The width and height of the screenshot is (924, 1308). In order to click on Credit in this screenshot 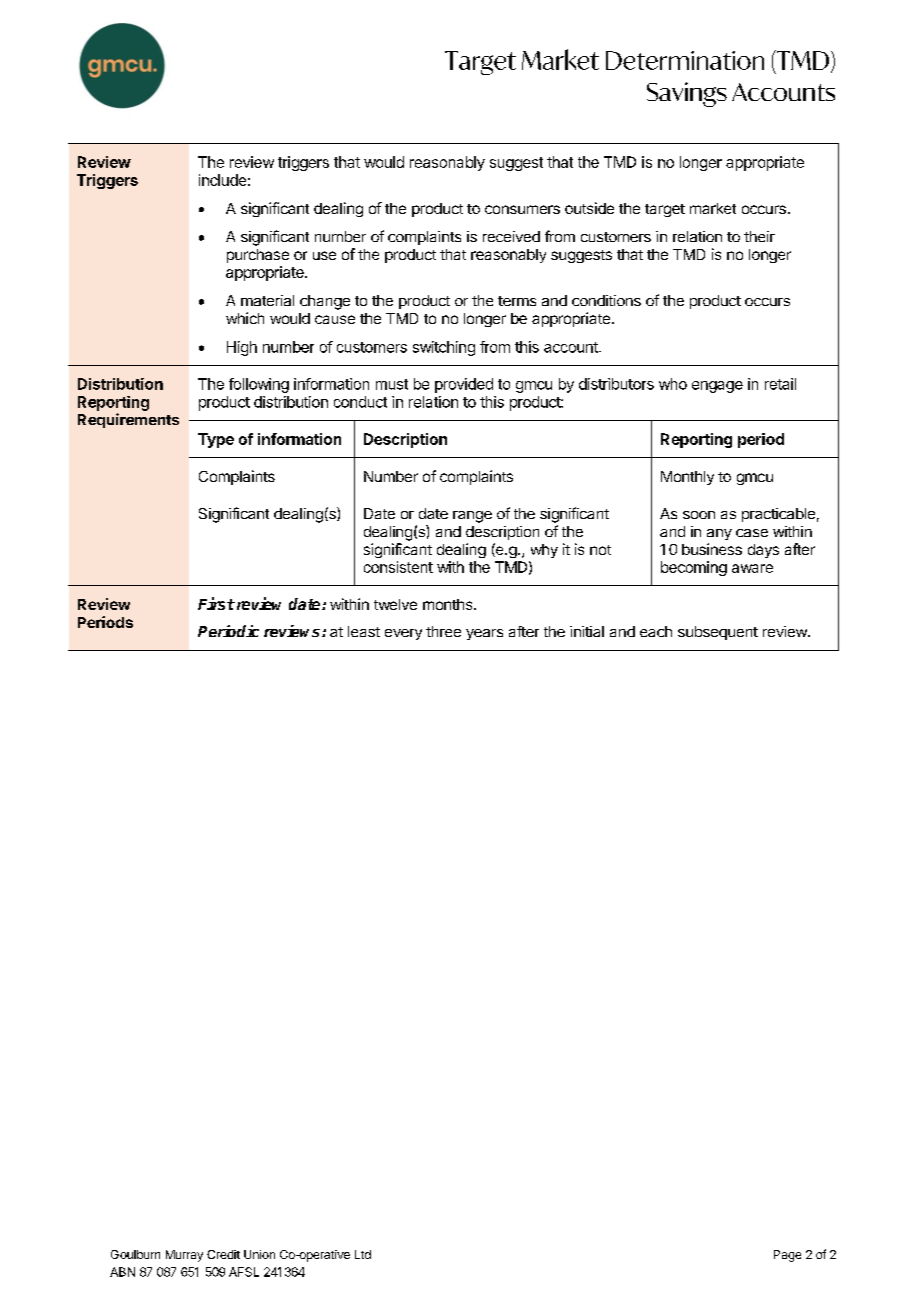, I will do `click(223, 1254)`.
